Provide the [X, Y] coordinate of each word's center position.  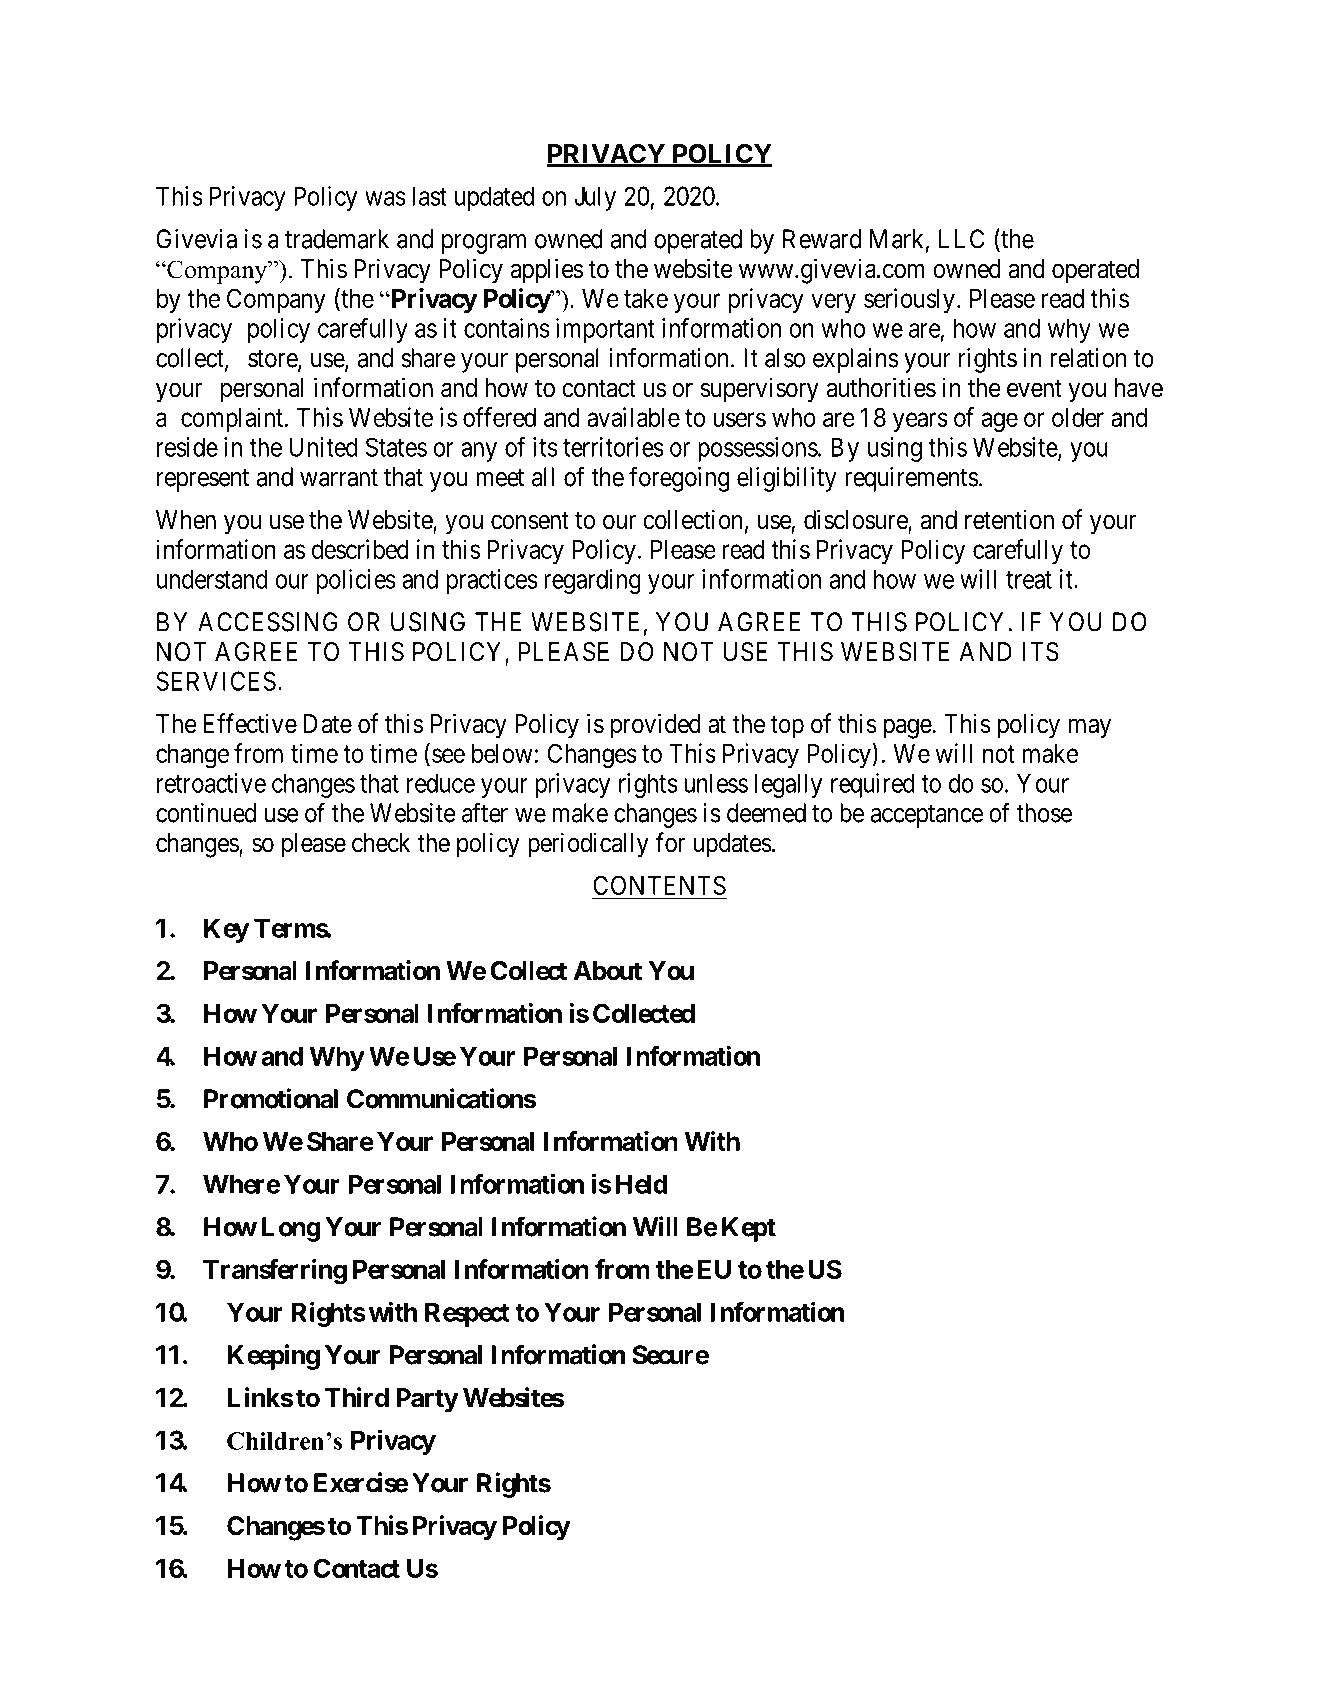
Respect [467, 1314]
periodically [588, 845]
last [429, 196]
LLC [961, 239]
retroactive [211, 783]
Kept [749, 1229]
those [1044, 813]
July [595, 198]
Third [357, 1397]
